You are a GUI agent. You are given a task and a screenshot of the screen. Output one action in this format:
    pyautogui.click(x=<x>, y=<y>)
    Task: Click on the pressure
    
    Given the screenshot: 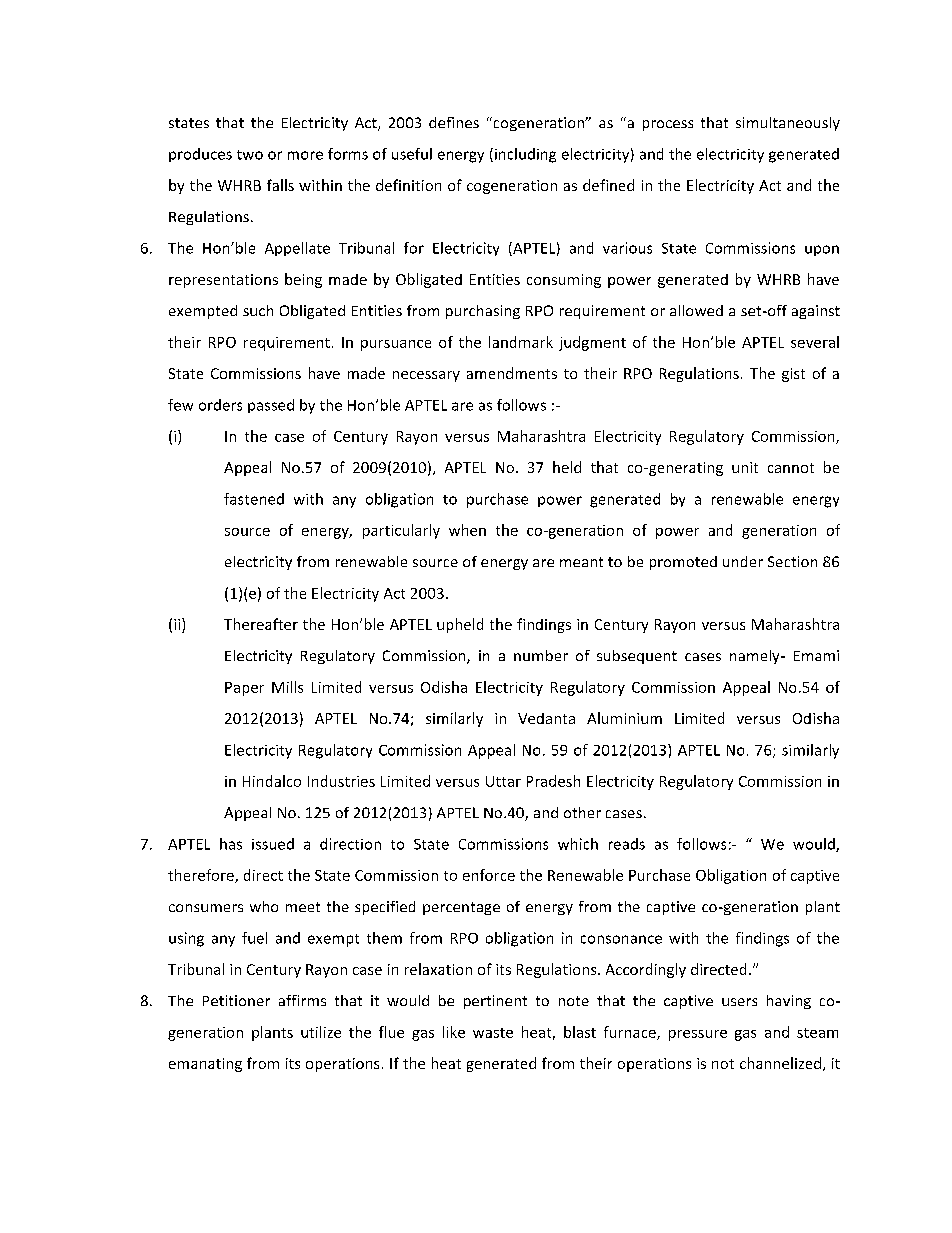 What is the action you would take?
    pyautogui.click(x=698, y=1035)
